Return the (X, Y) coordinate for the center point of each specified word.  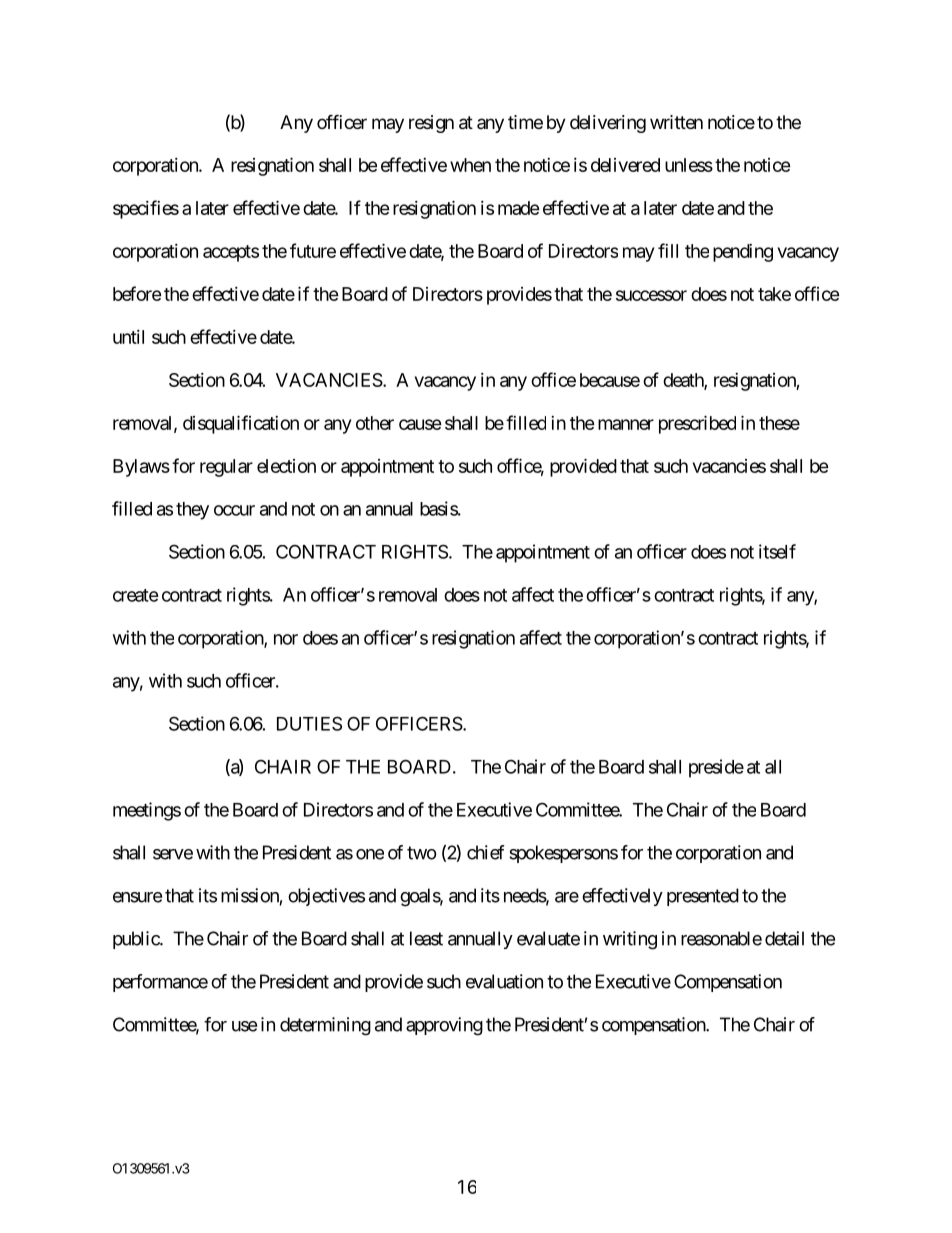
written (676, 122)
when (470, 165)
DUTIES (309, 723)
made (519, 208)
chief (486, 852)
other (375, 423)
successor (651, 295)
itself (777, 551)
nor (286, 639)
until (128, 337)
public (137, 940)
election (286, 466)
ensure (137, 897)
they (192, 511)
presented (703, 897)
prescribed (697, 424)
